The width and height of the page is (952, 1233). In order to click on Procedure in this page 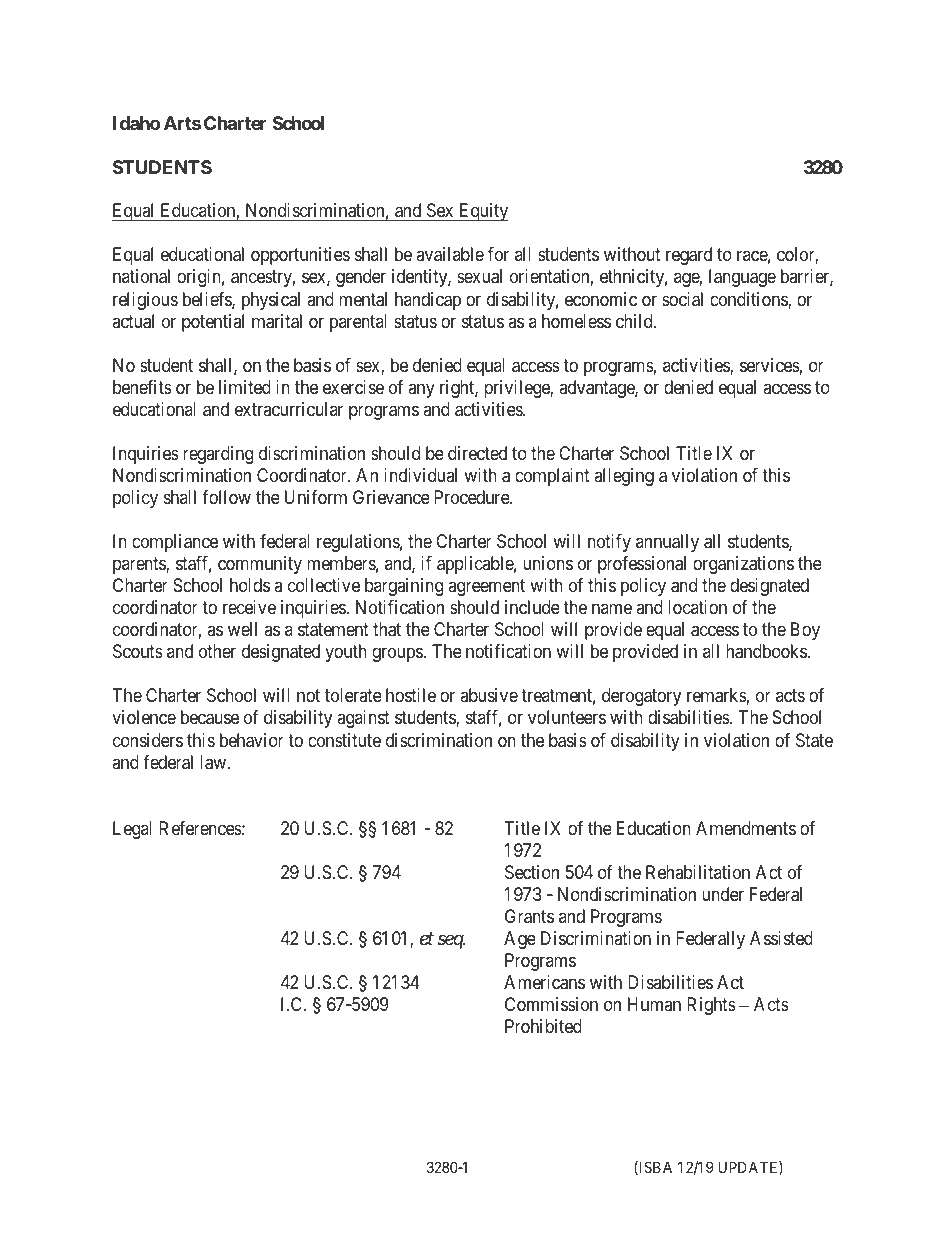, I will do `click(472, 497)`.
